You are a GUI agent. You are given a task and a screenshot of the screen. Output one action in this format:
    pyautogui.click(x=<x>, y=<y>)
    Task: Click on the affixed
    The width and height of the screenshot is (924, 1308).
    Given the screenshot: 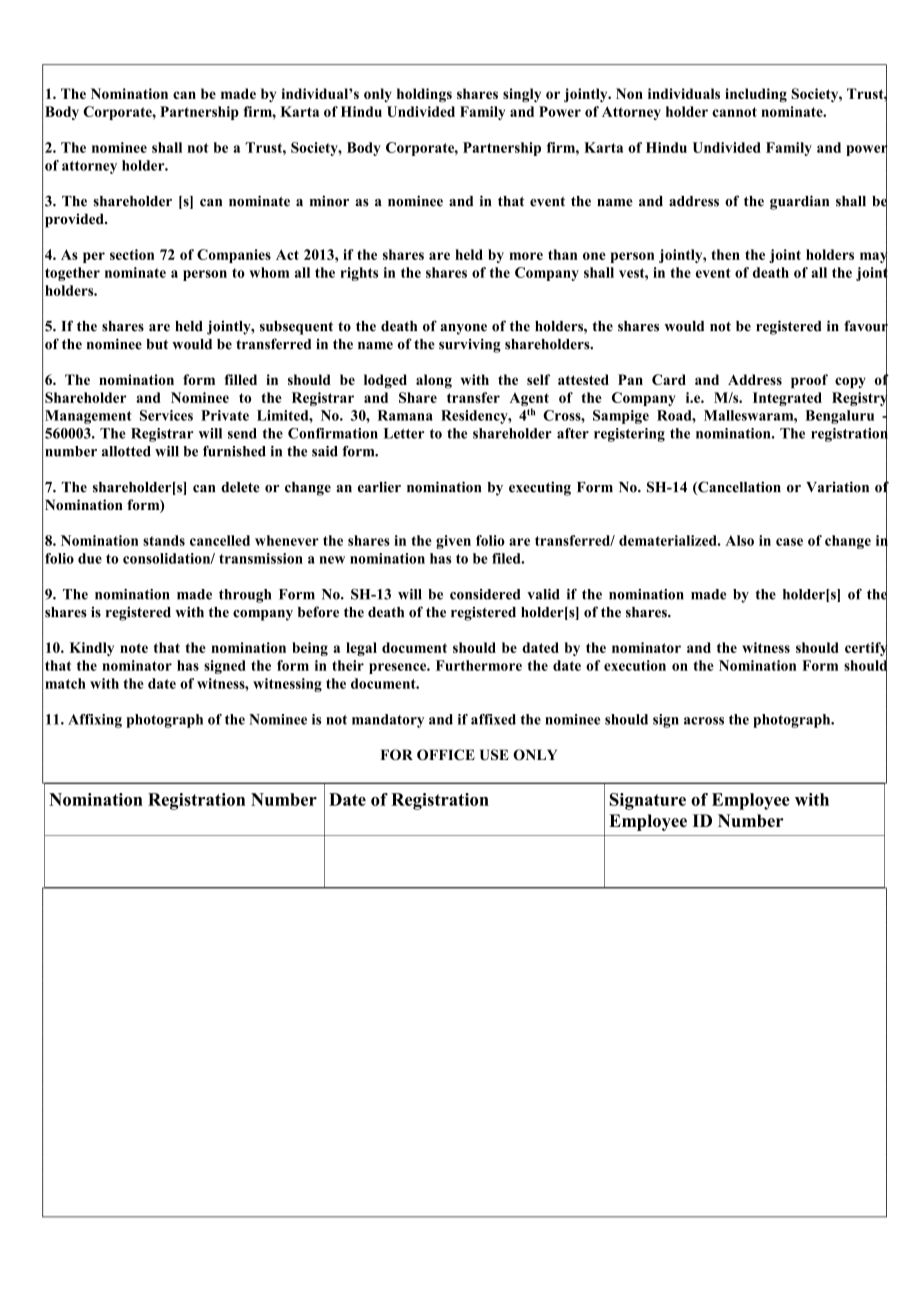 What is the action you would take?
    pyautogui.click(x=493, y=719)
